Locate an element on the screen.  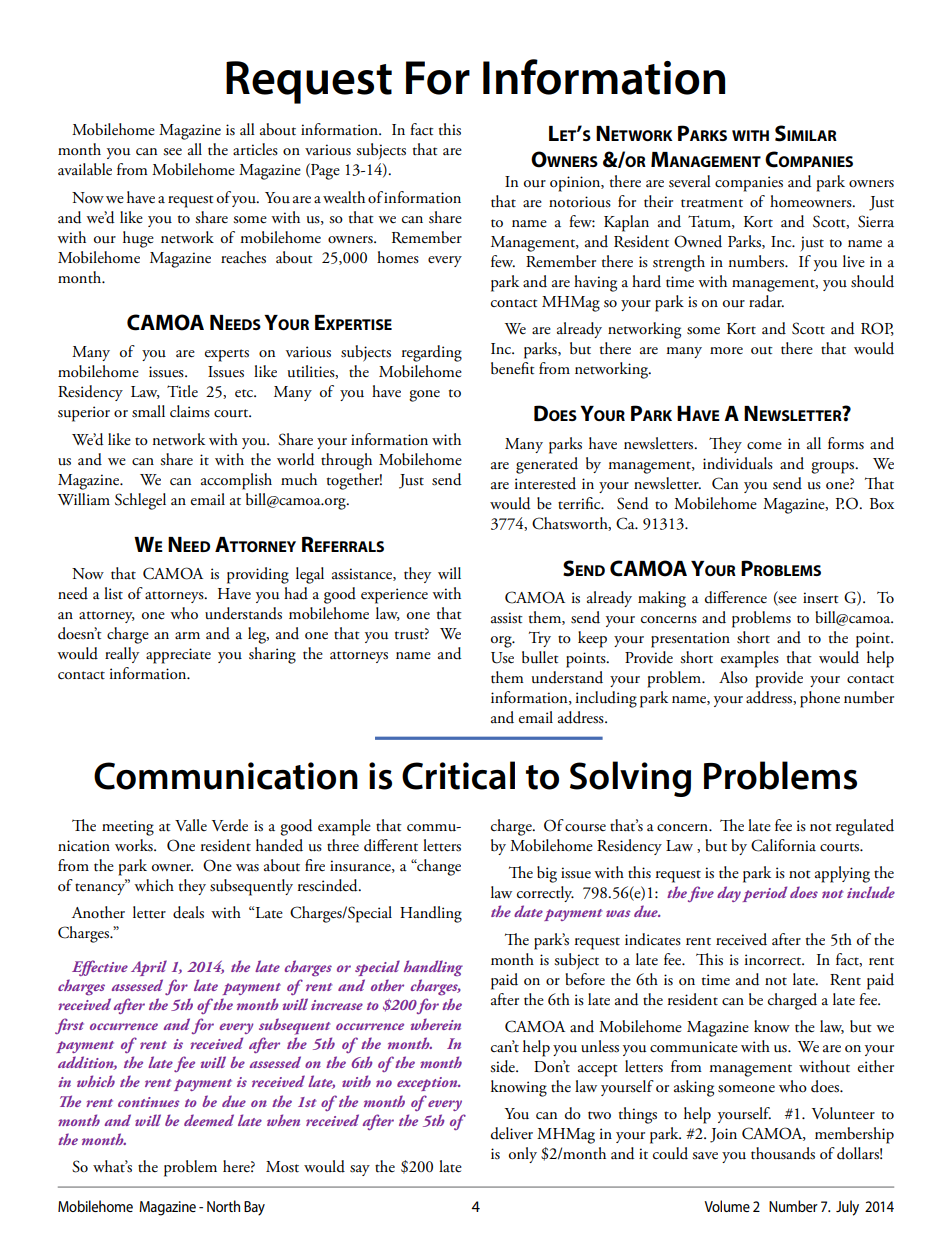
incorrect is located at coordinates (774, 960).
